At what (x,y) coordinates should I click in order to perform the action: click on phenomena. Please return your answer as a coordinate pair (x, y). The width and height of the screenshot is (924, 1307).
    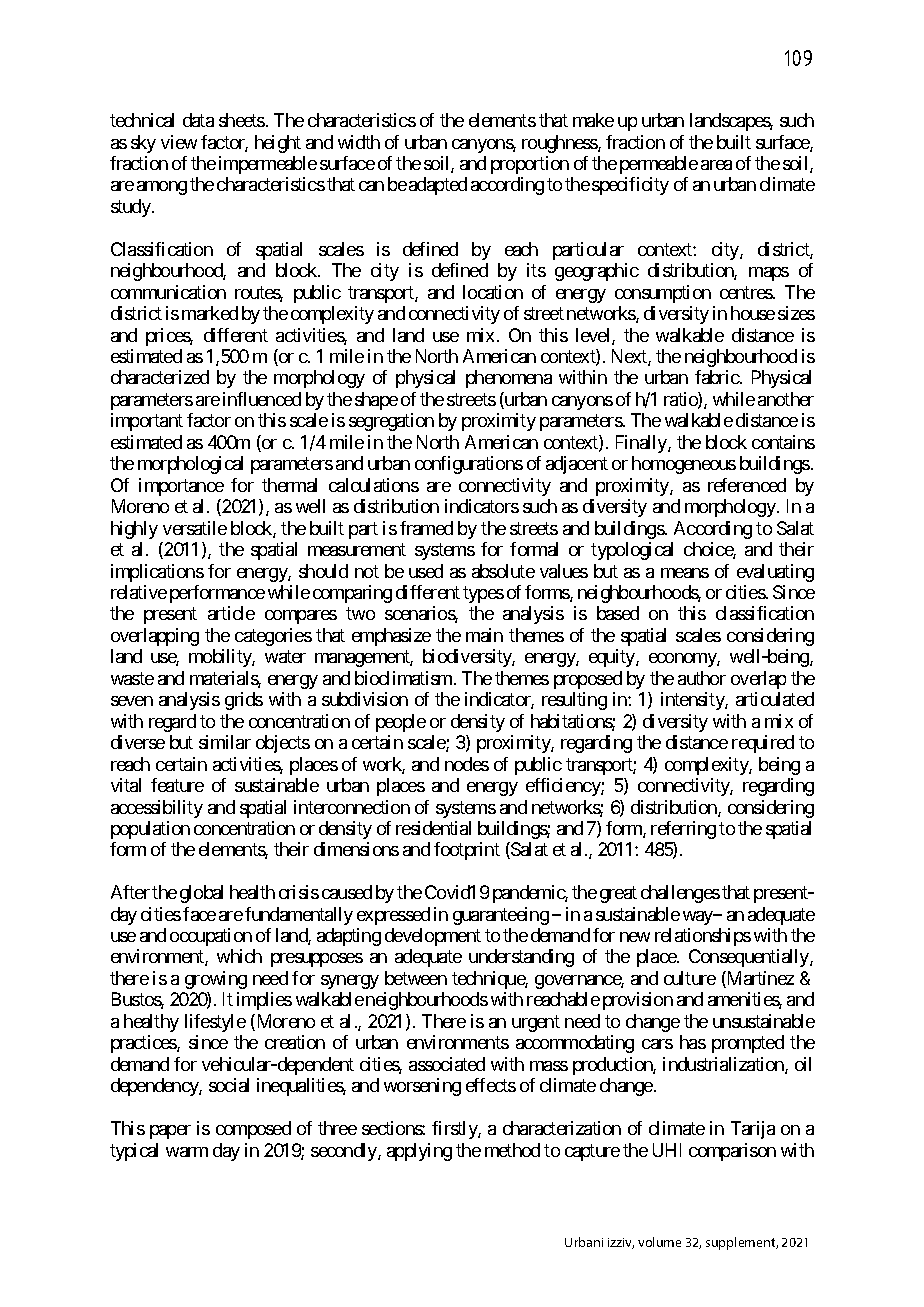
    Looking at the image, I should click on (509, 379).
